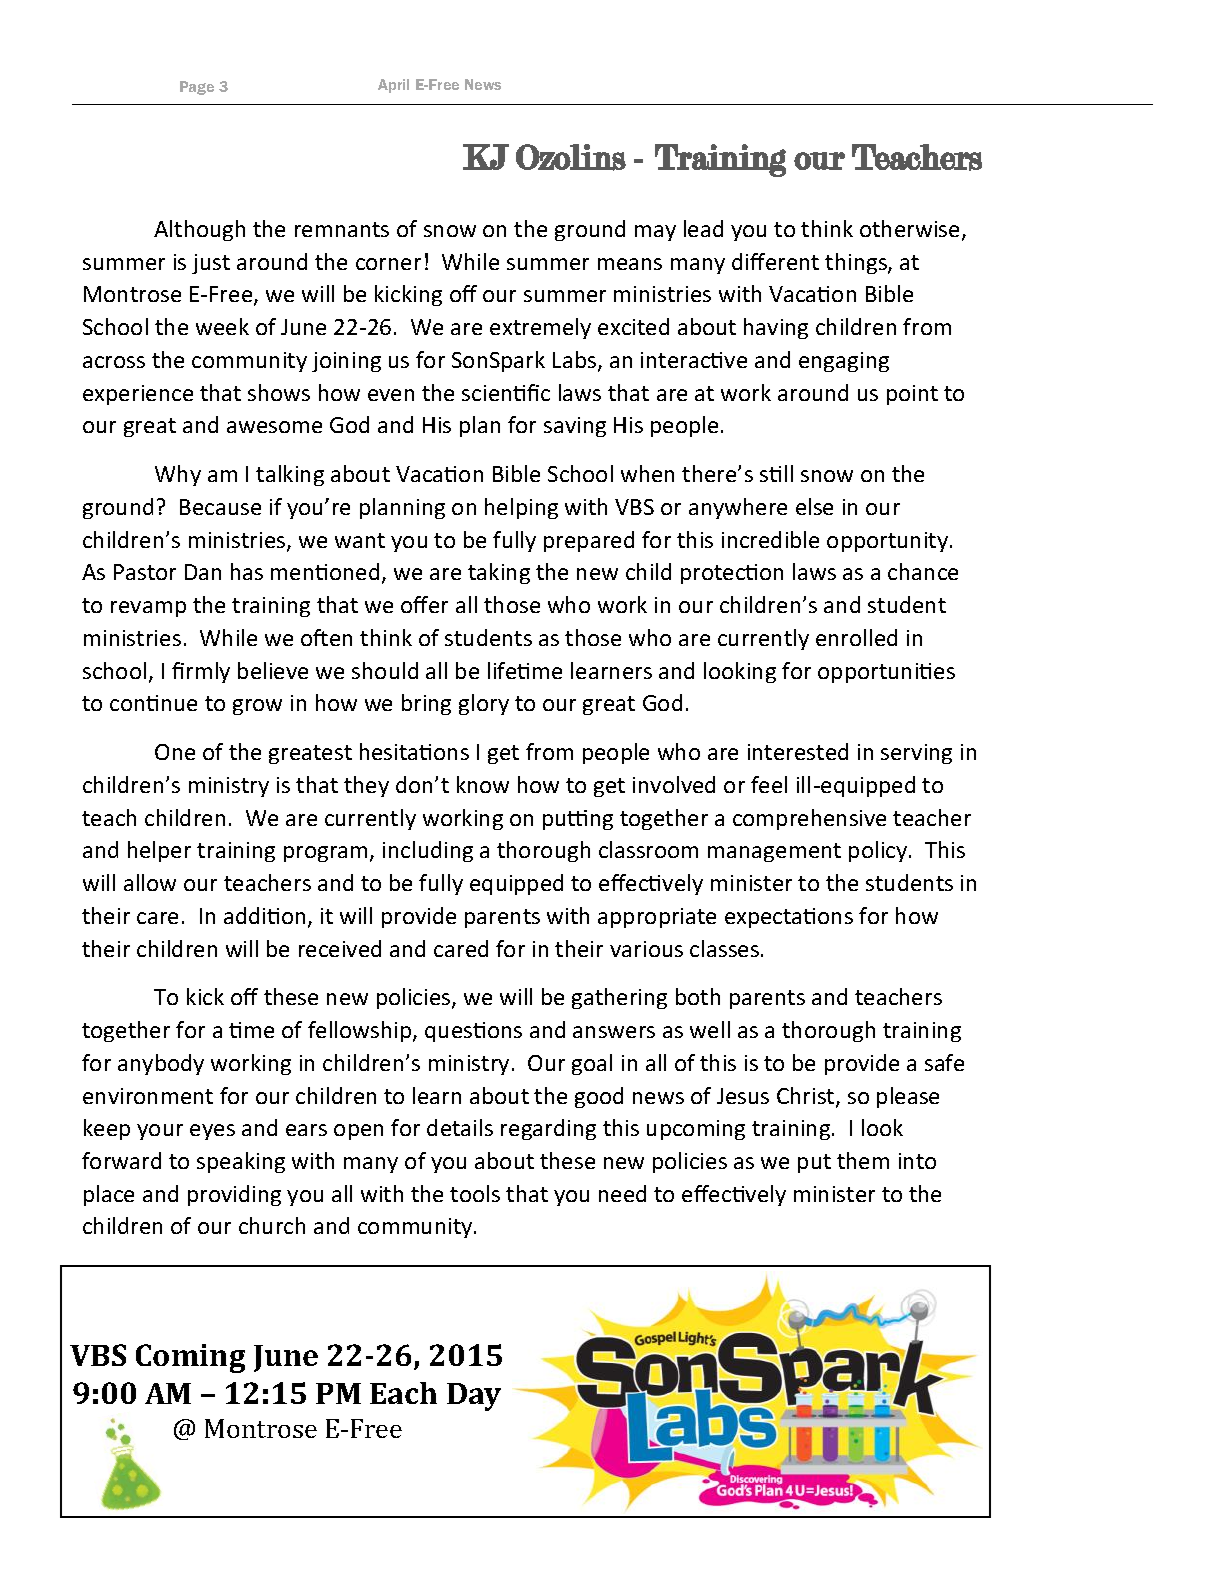 This screenshot has height=1588, width=1227. Describe the element at coordinates (393, 86) in the screenshot. I see `April` at that location.
